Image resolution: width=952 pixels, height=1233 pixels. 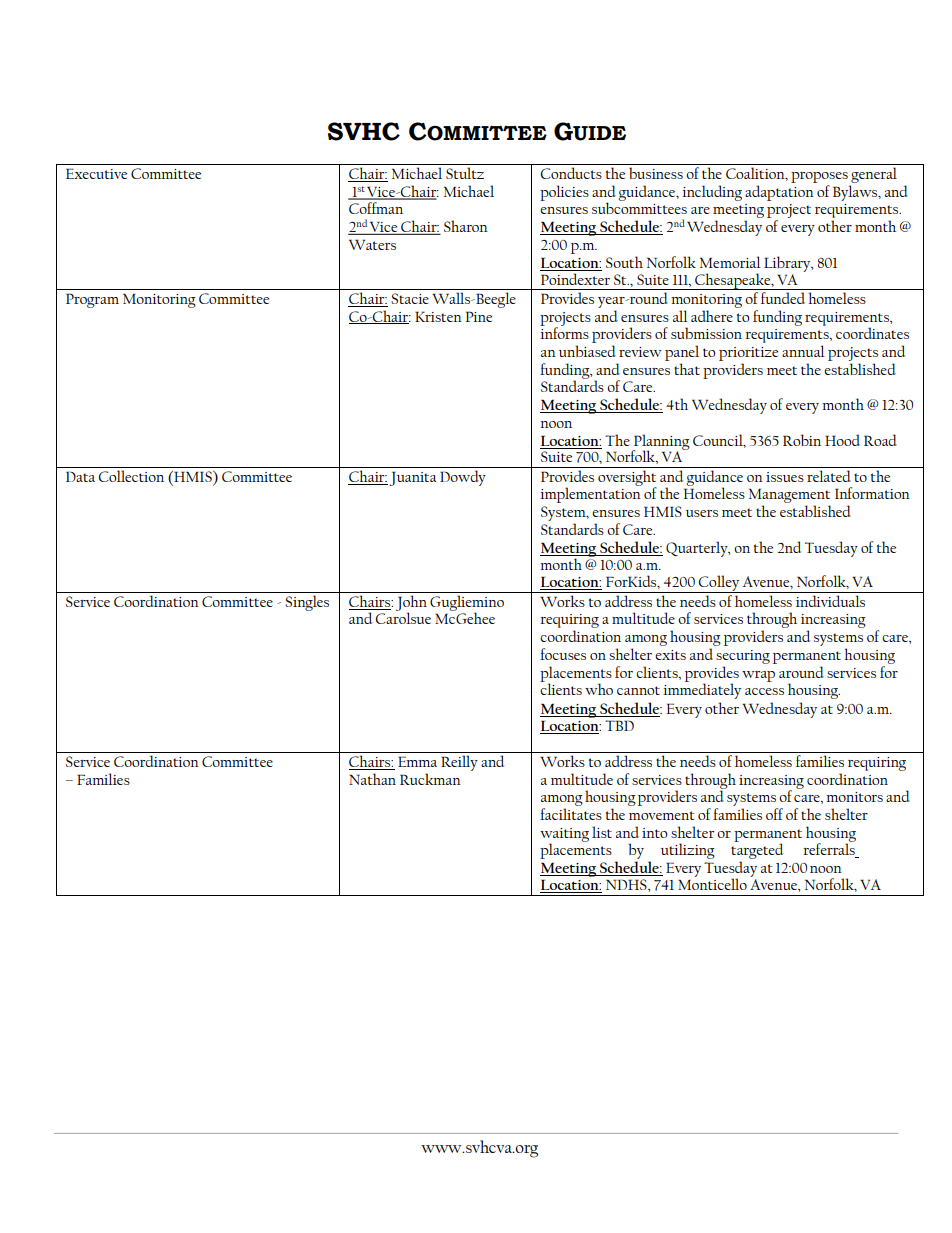 What do you see at coordinates (789, 497) in the image?
I see `Management` at bounding box center [789, 497].
